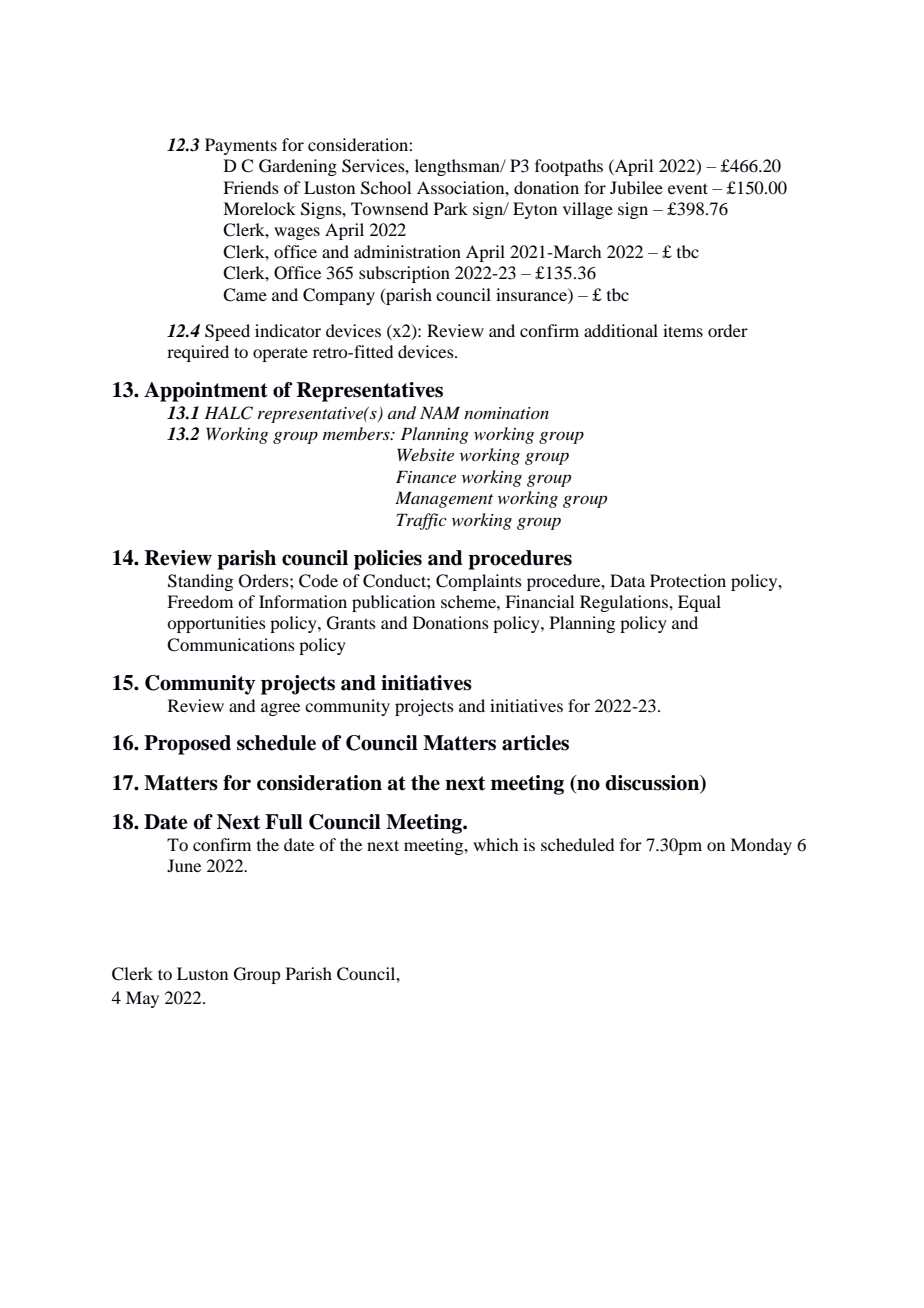  I want to click on Friends, so click(251, 187).
